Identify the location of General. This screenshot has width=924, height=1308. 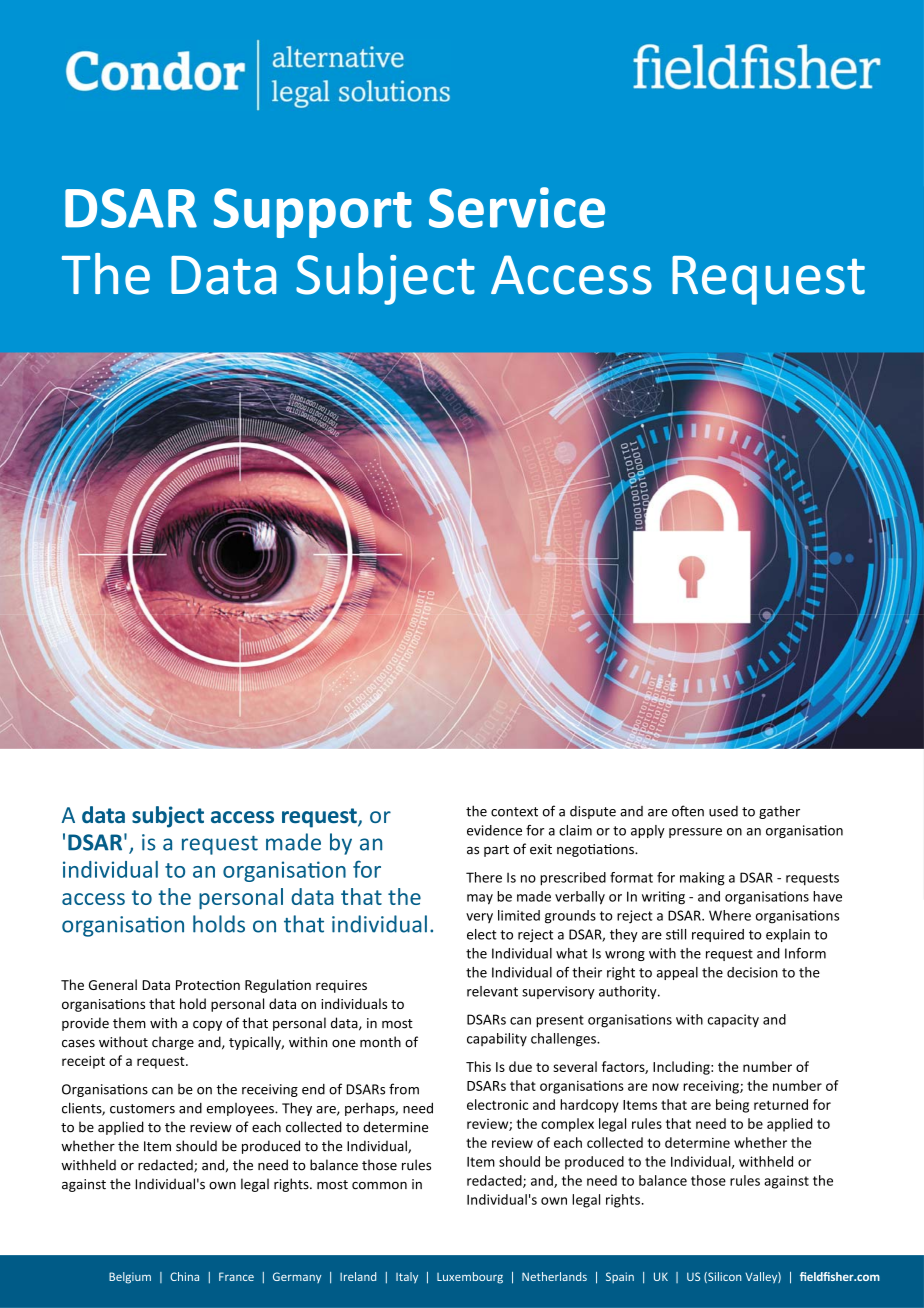
(113, 984).
